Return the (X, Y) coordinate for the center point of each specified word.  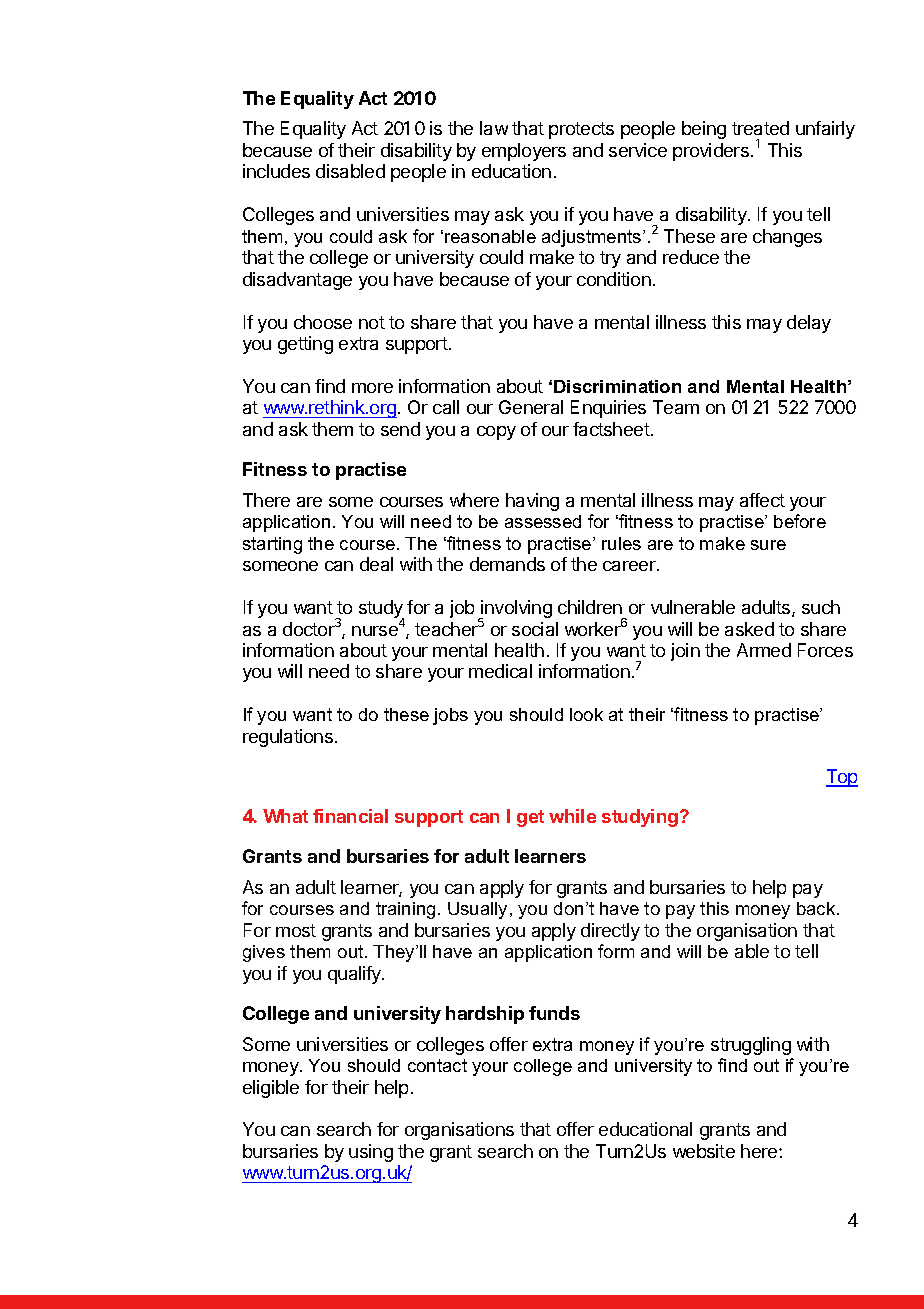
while (572, 816)
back (817, 908)
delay (809, 324)
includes (276, 171)
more (372, 388)
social (535, 629)
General (531, 407)
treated (760, 128)
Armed (764, 650)
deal (376, 564)
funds (554, 1013)
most (296, 930)
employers (524, 152)
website (704, 1151)
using (371, 1153)
